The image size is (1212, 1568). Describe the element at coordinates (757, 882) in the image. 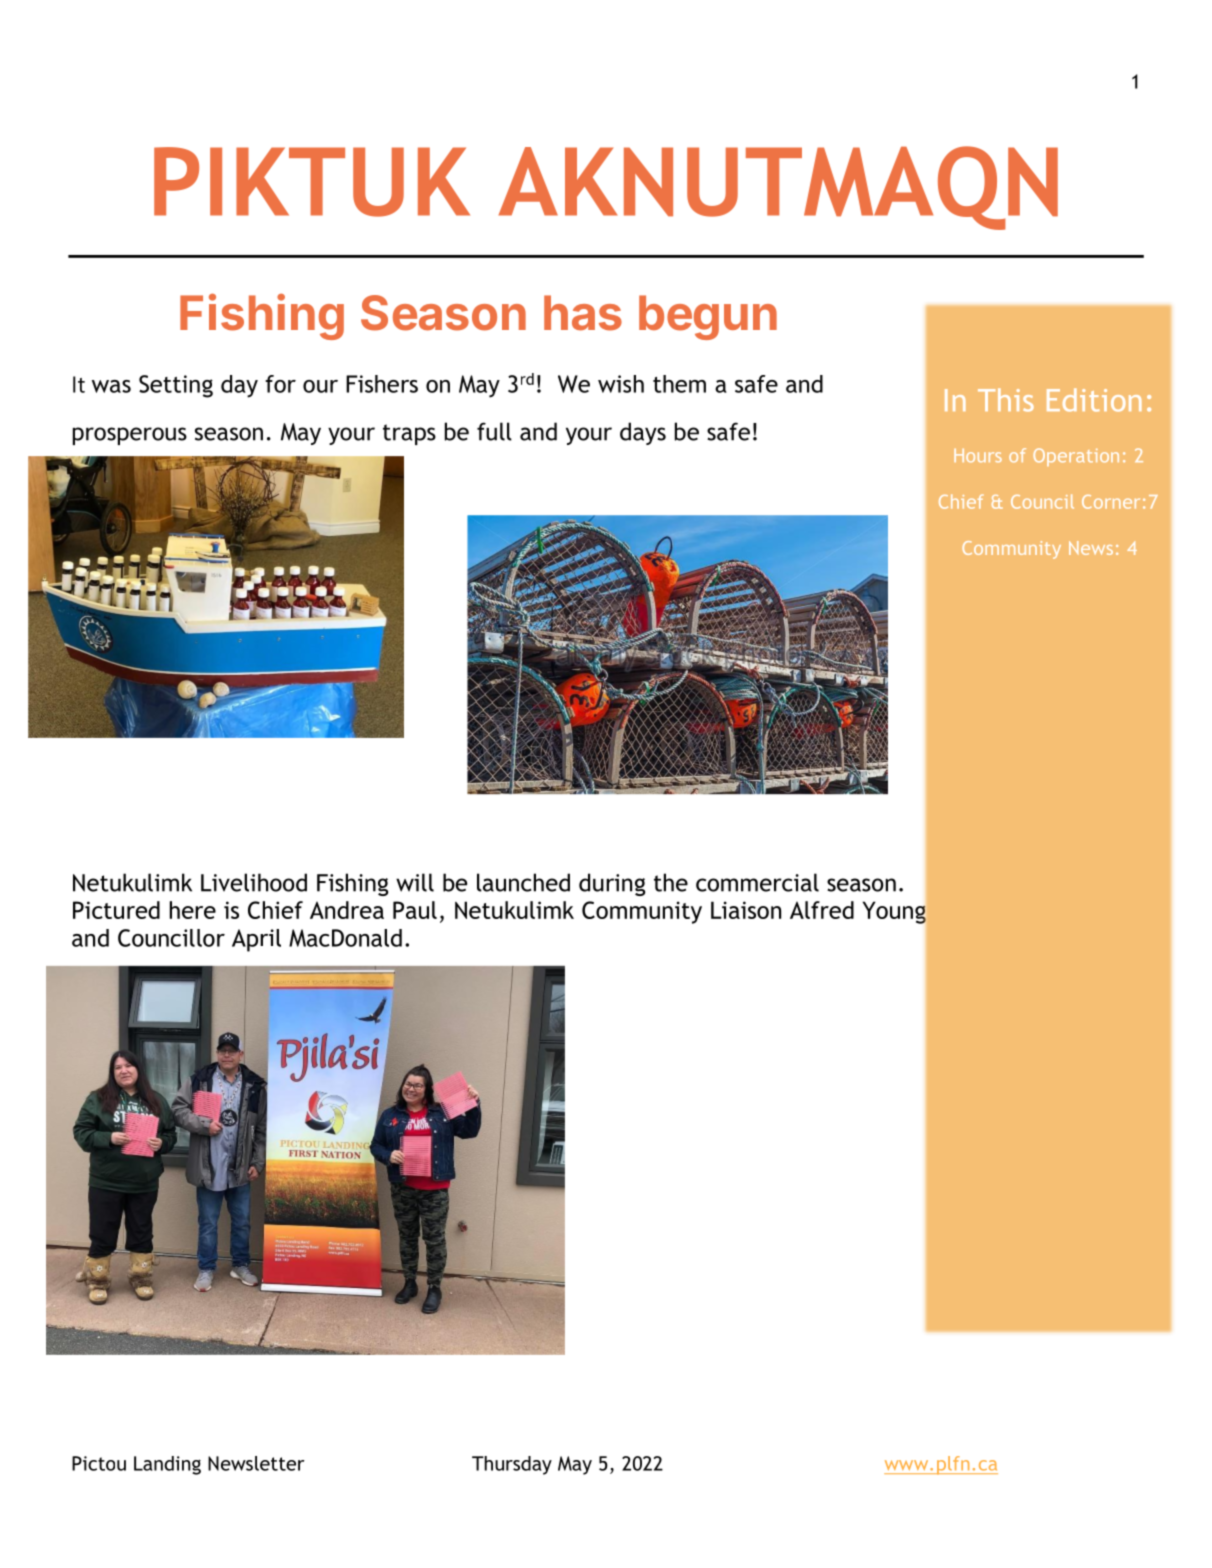

I see `commercial` at that location.
